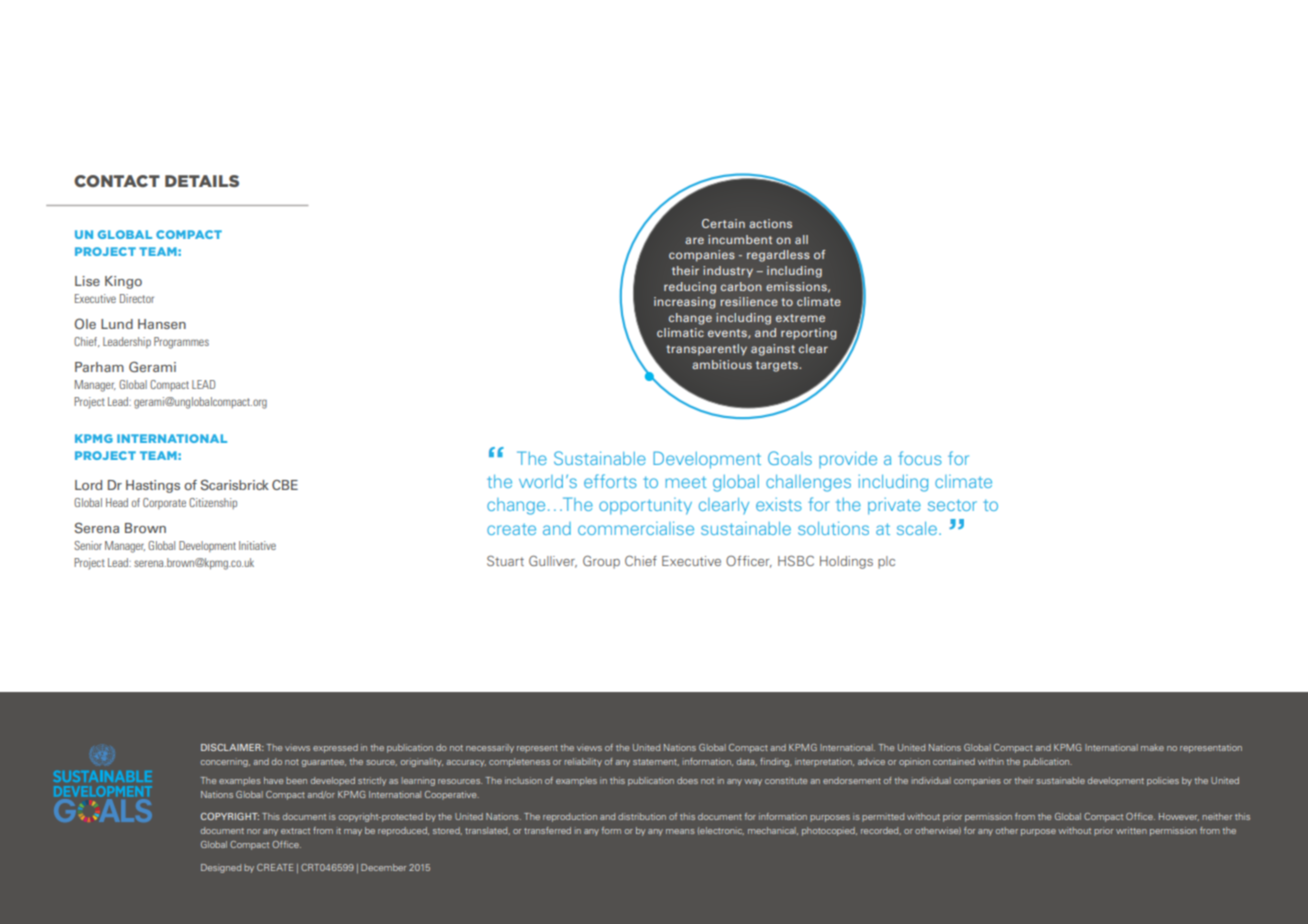 The width and height of the page is (1308, 924). What do you see at coordinates (285, 485) in the page?
I see `CBE` at bounding box center [285, 485].
